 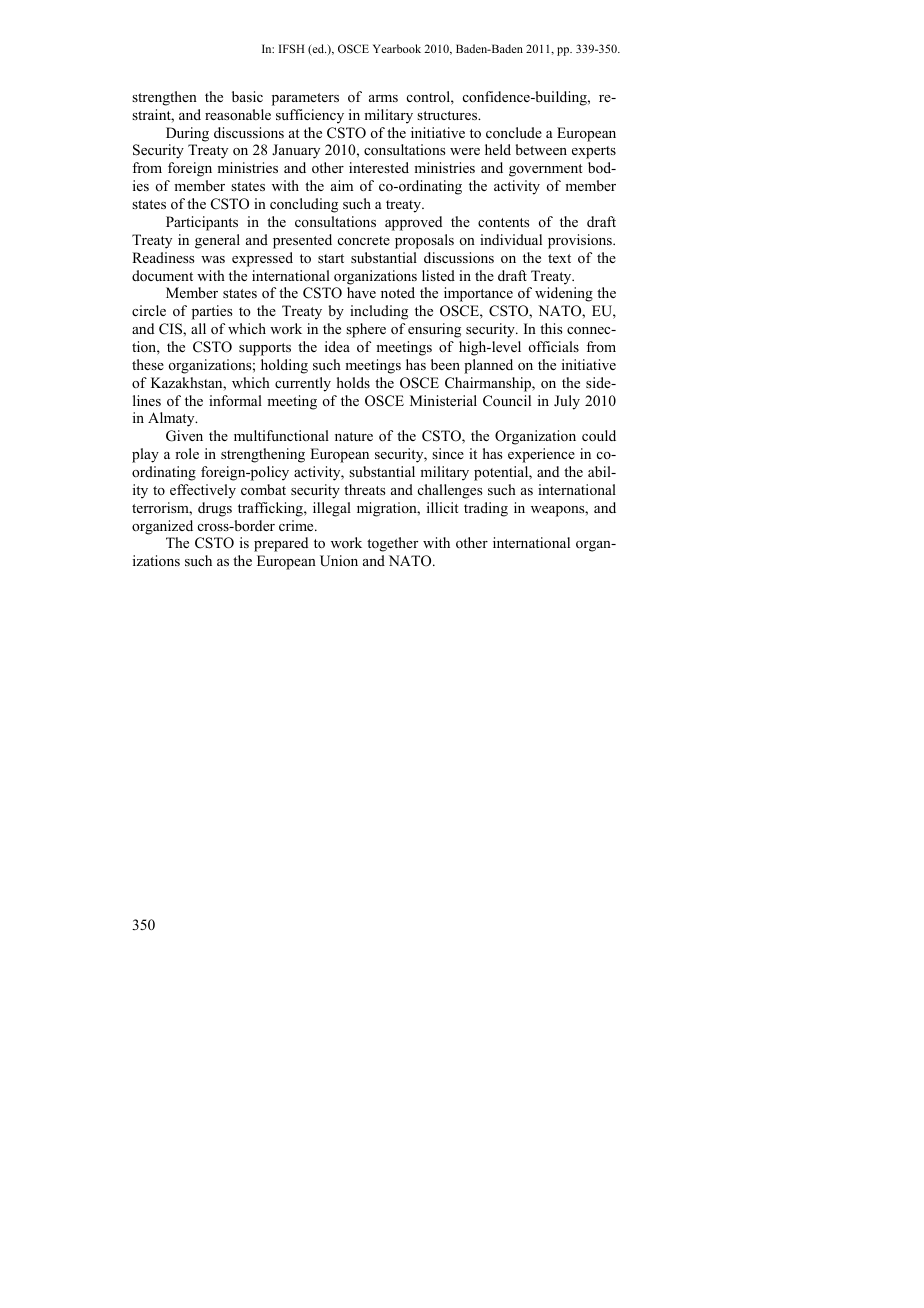 I want to click on drugs, so click(x=215, y=509).
